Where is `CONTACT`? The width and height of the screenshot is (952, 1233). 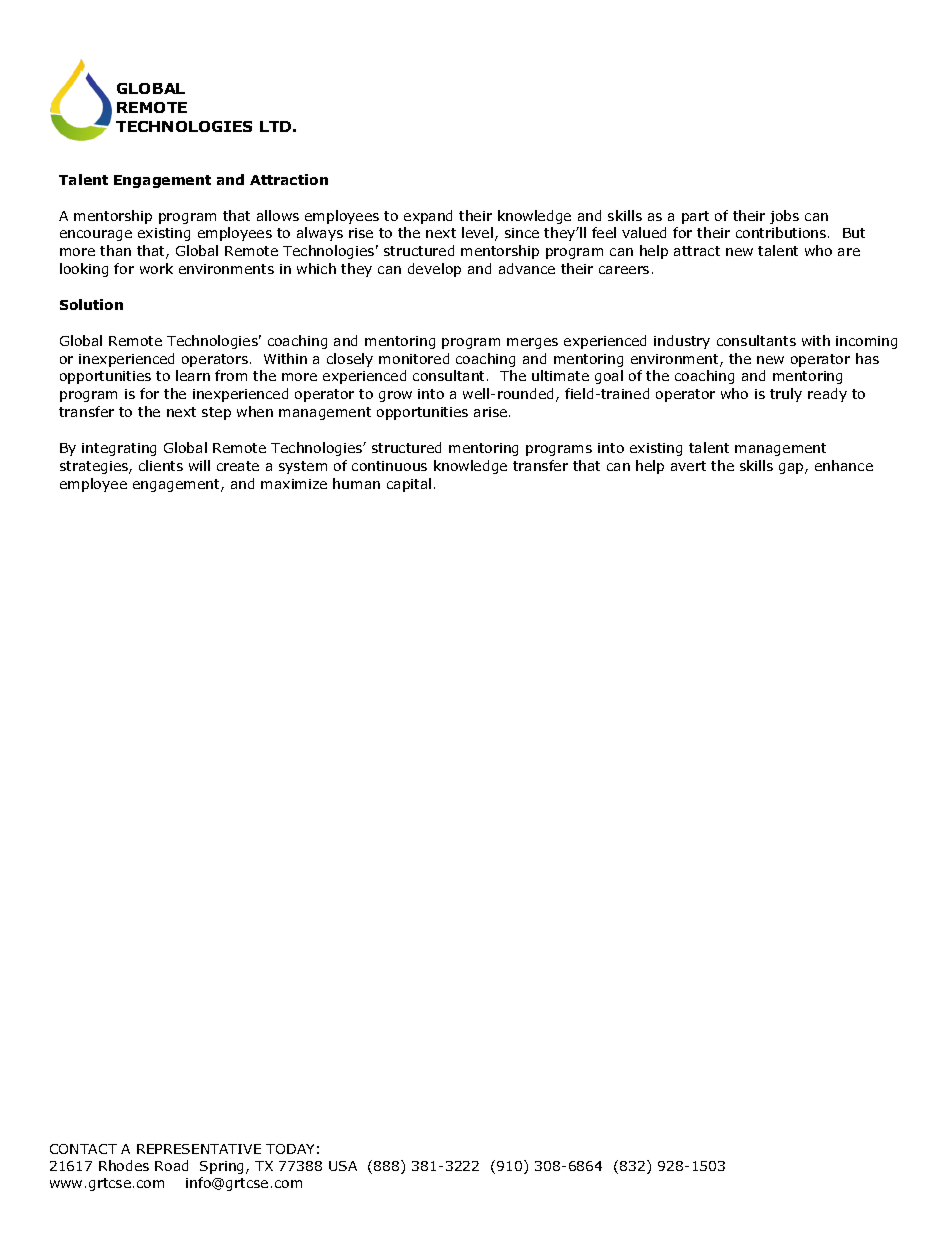
CONTACT is located at coordinates (83, 1149).
